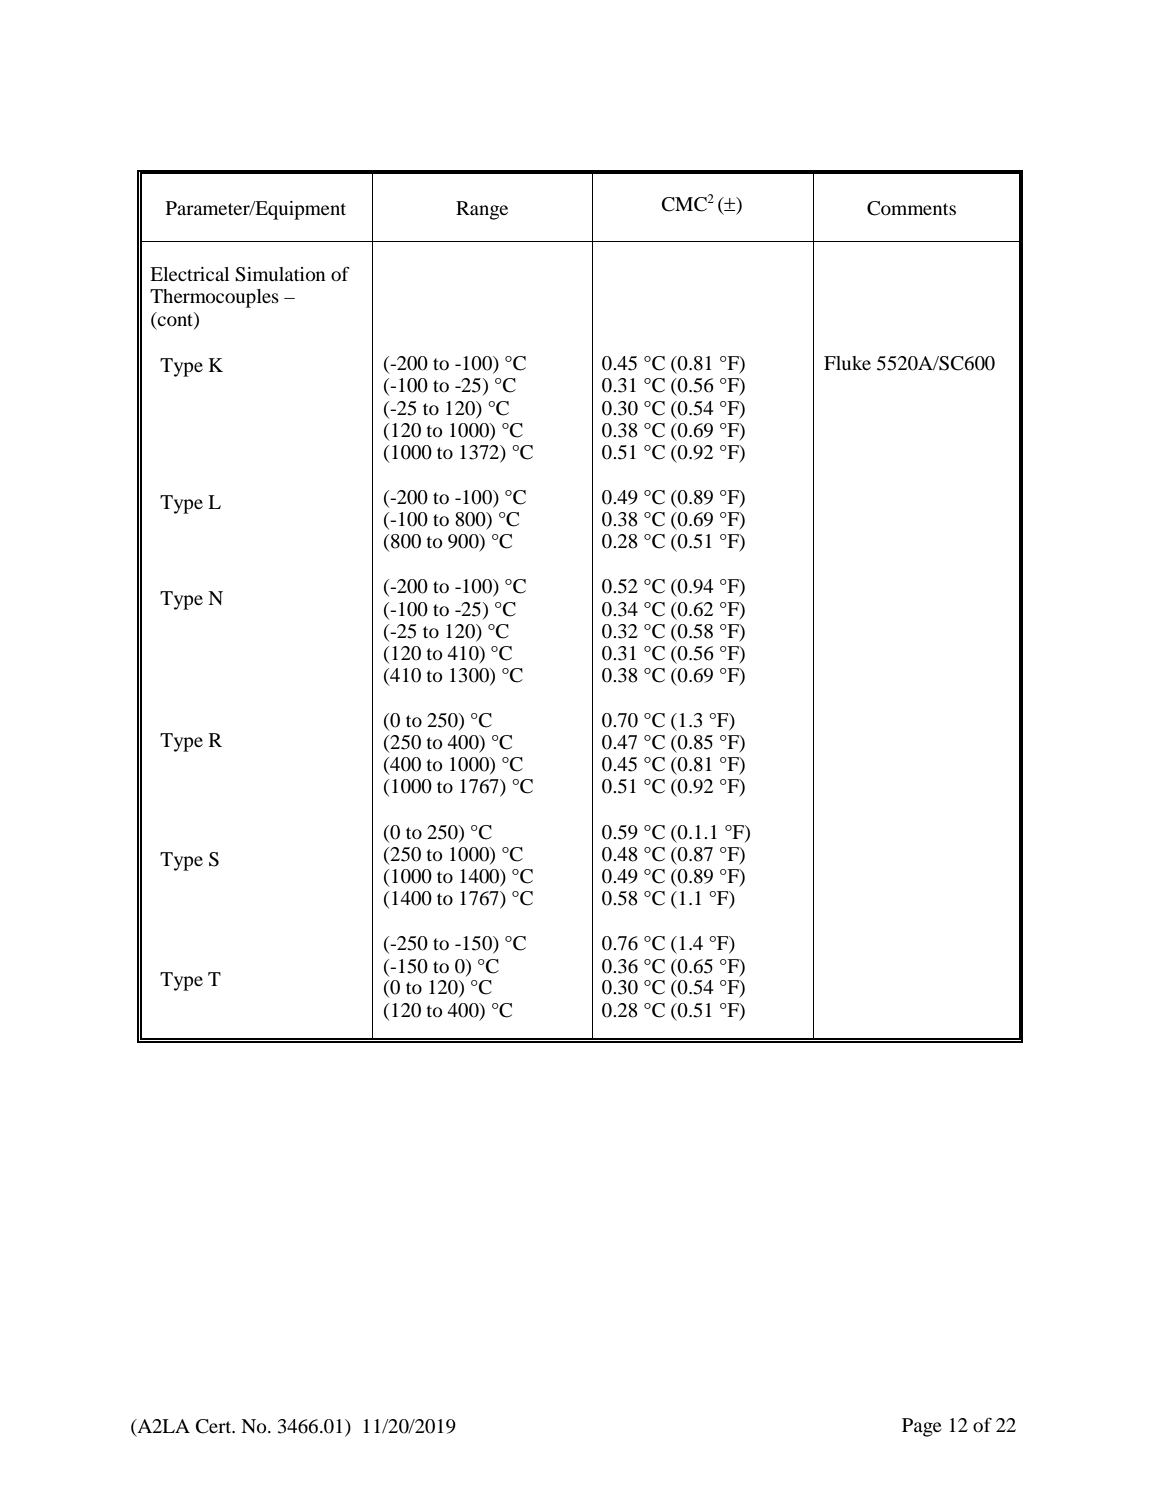  What do you see at coordinates (482, 210) in the screenshot?
I see `Range` at bounding box center [482, 210].
